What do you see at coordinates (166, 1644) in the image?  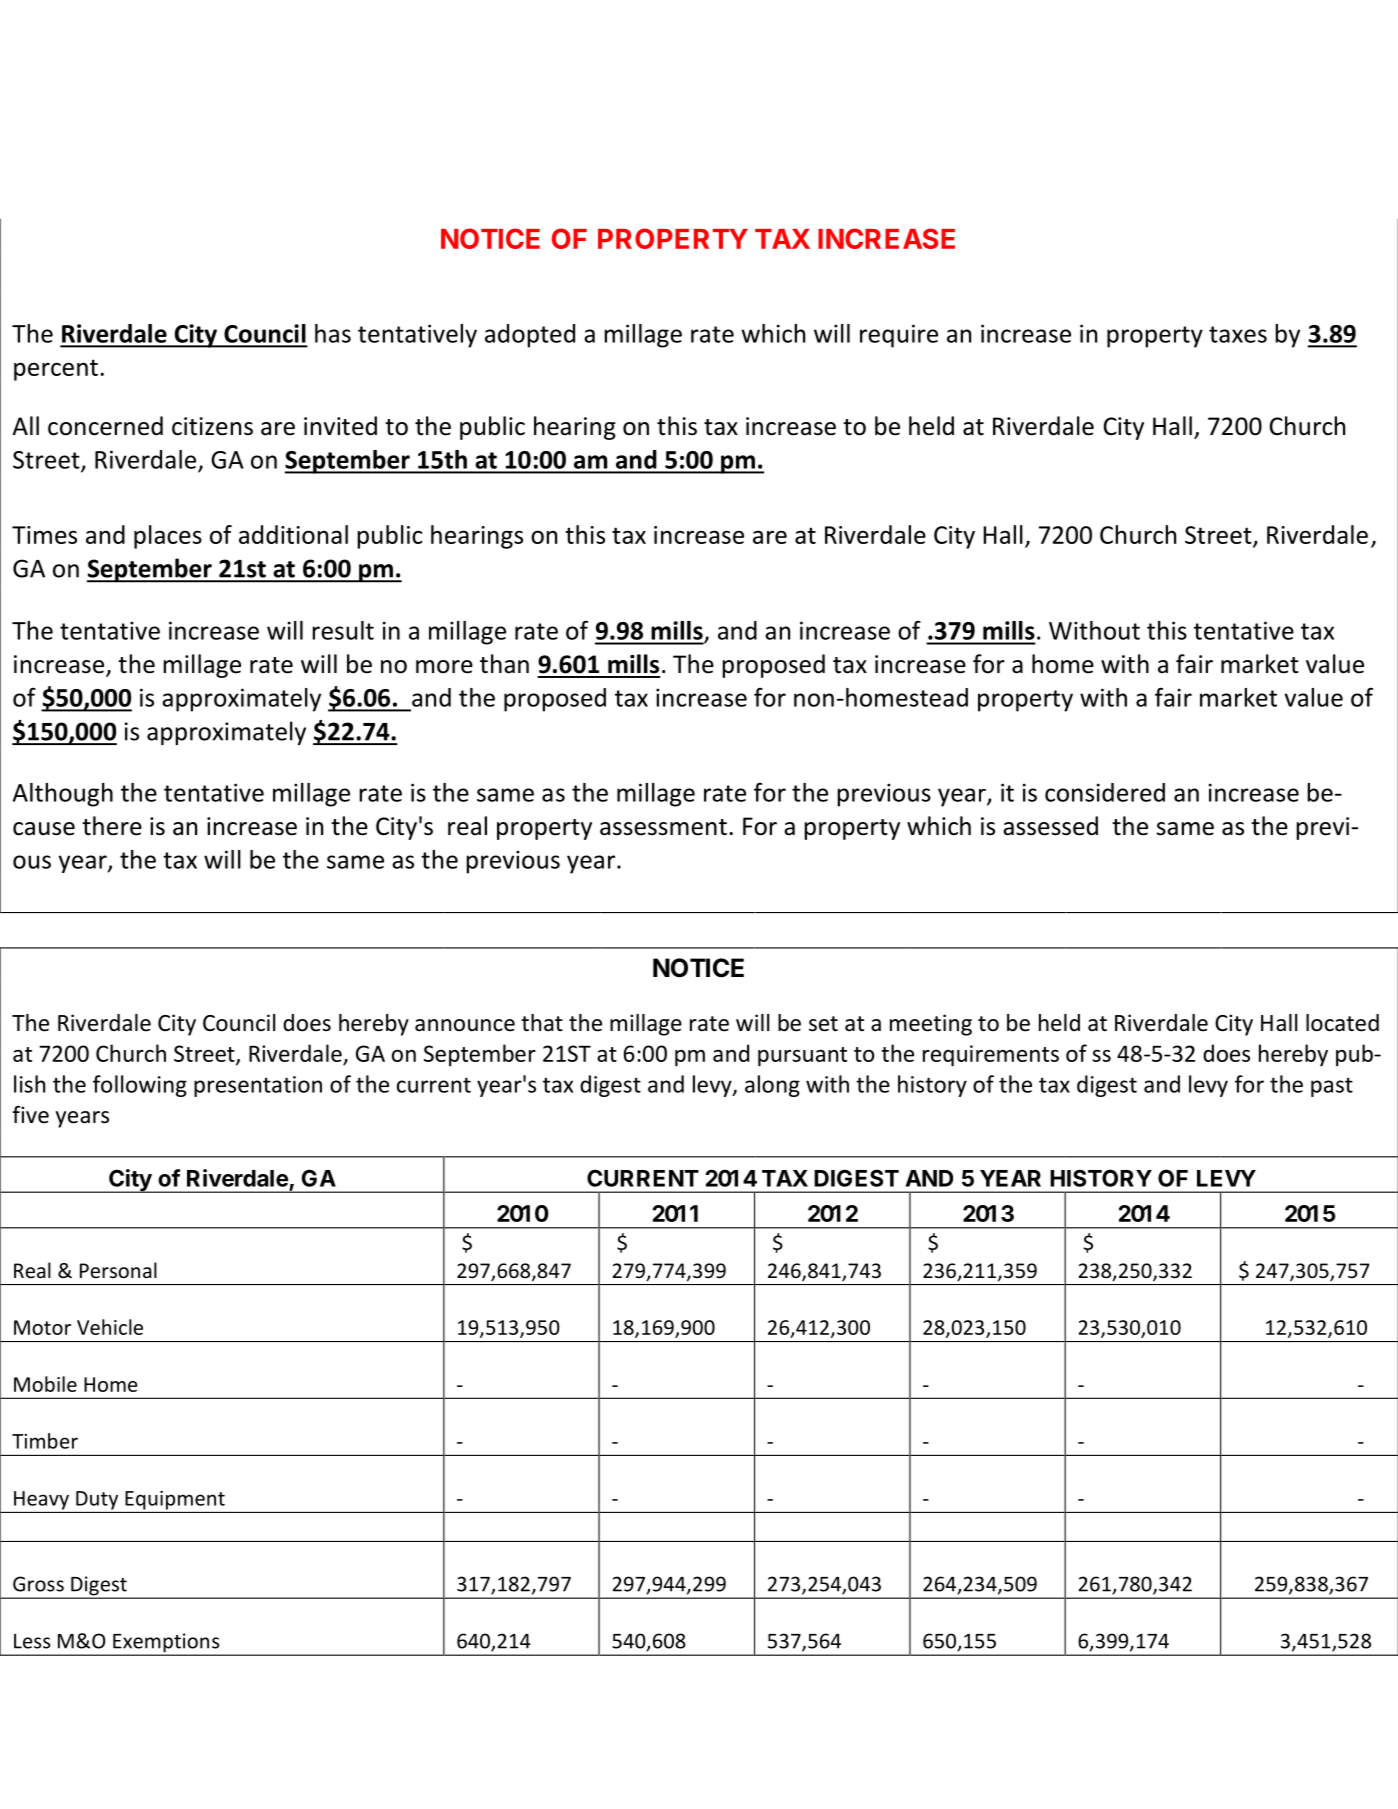 I see `Exemptions` at bounding box center [166, 1644].
